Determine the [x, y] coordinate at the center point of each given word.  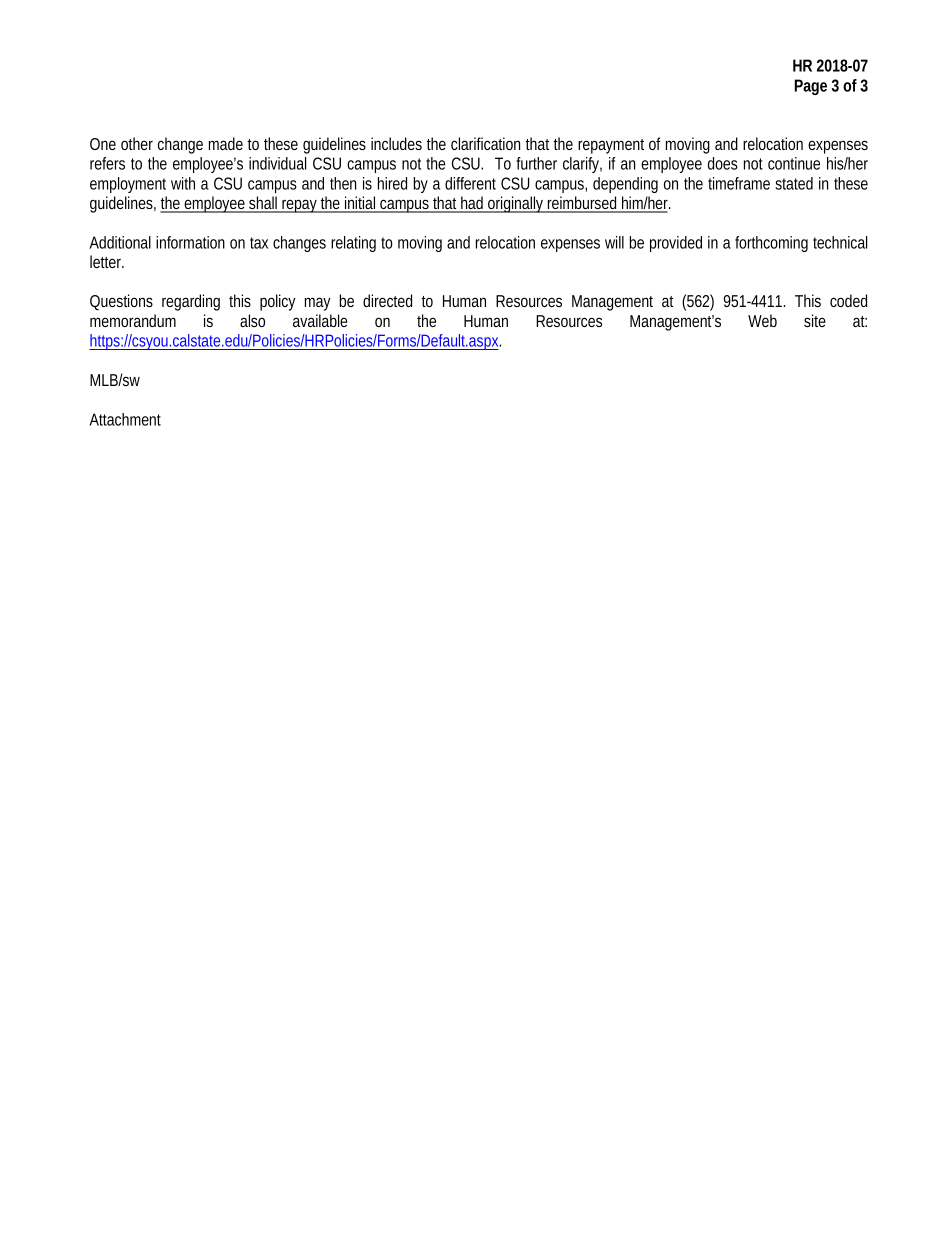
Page [811, 87]
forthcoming [771, 244]
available [320, 320]
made [226, 143]
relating [353, 244]
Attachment [125, 419]
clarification [485, 143]
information [190, 242]
